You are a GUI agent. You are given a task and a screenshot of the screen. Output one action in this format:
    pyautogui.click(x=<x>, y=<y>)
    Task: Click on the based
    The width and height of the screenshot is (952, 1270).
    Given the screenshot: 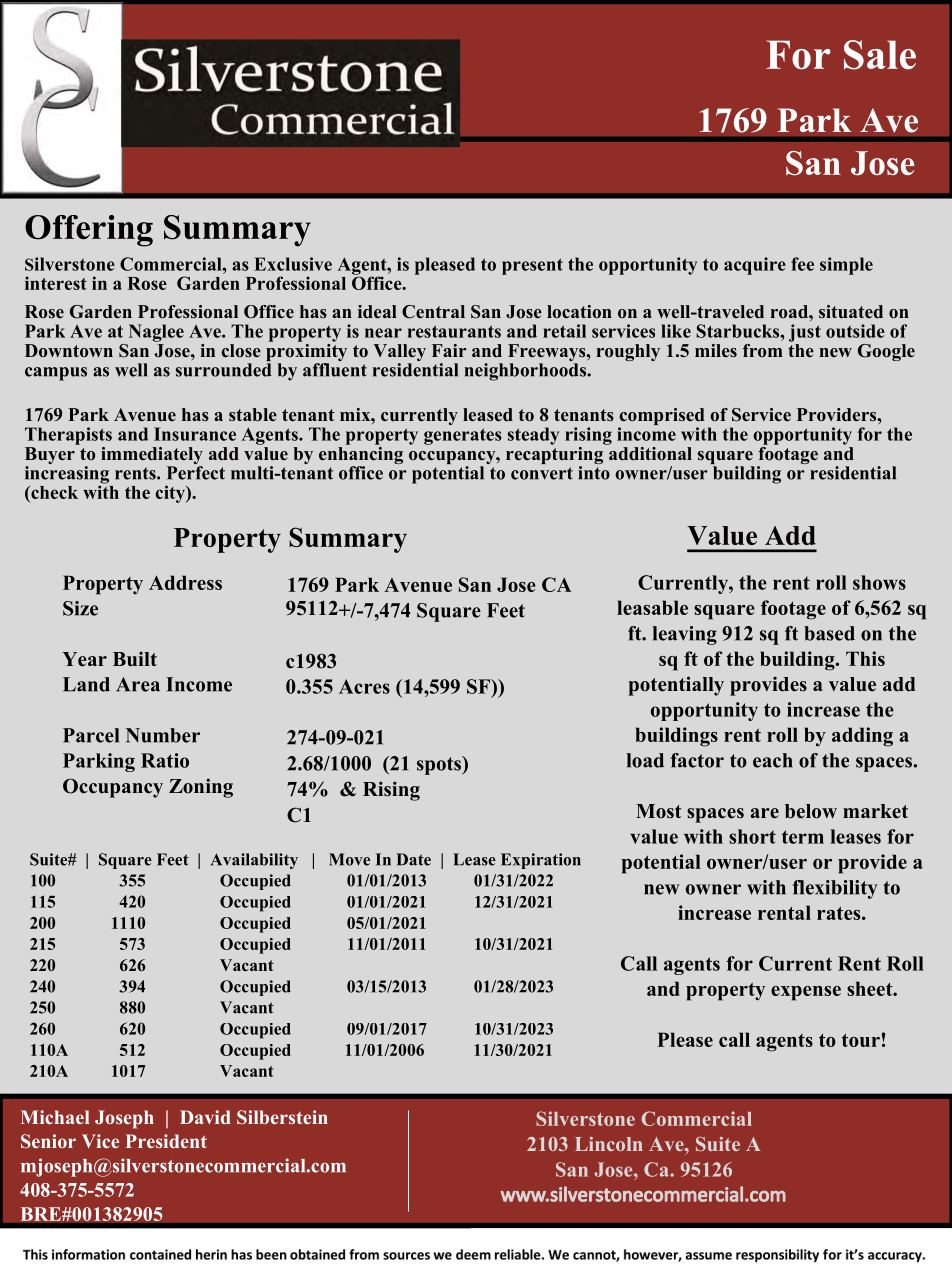 What is the action you would take?
    pyautogui.click(x=829, y=633)
